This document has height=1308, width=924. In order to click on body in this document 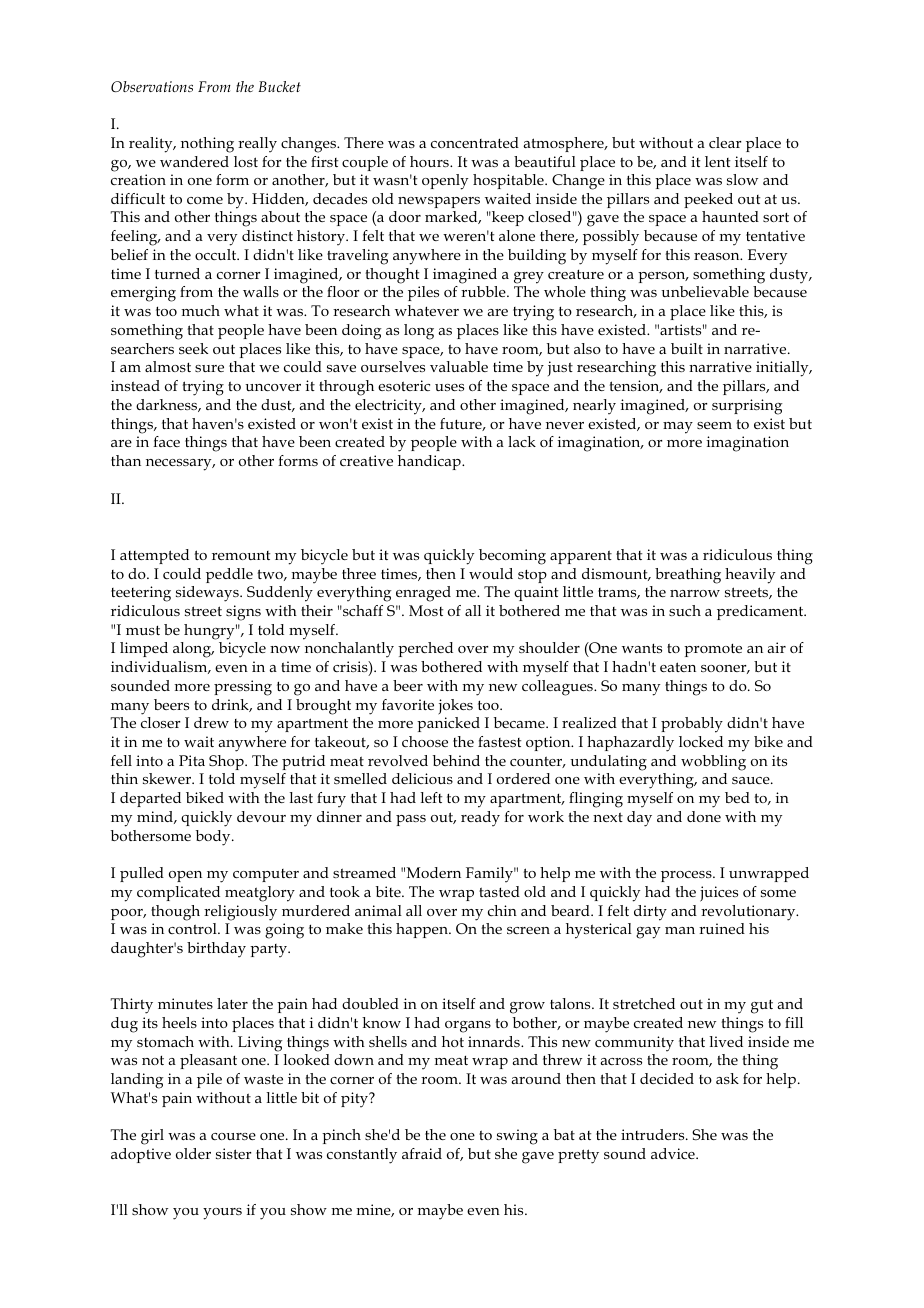, I will do `click(214, 838)`.
